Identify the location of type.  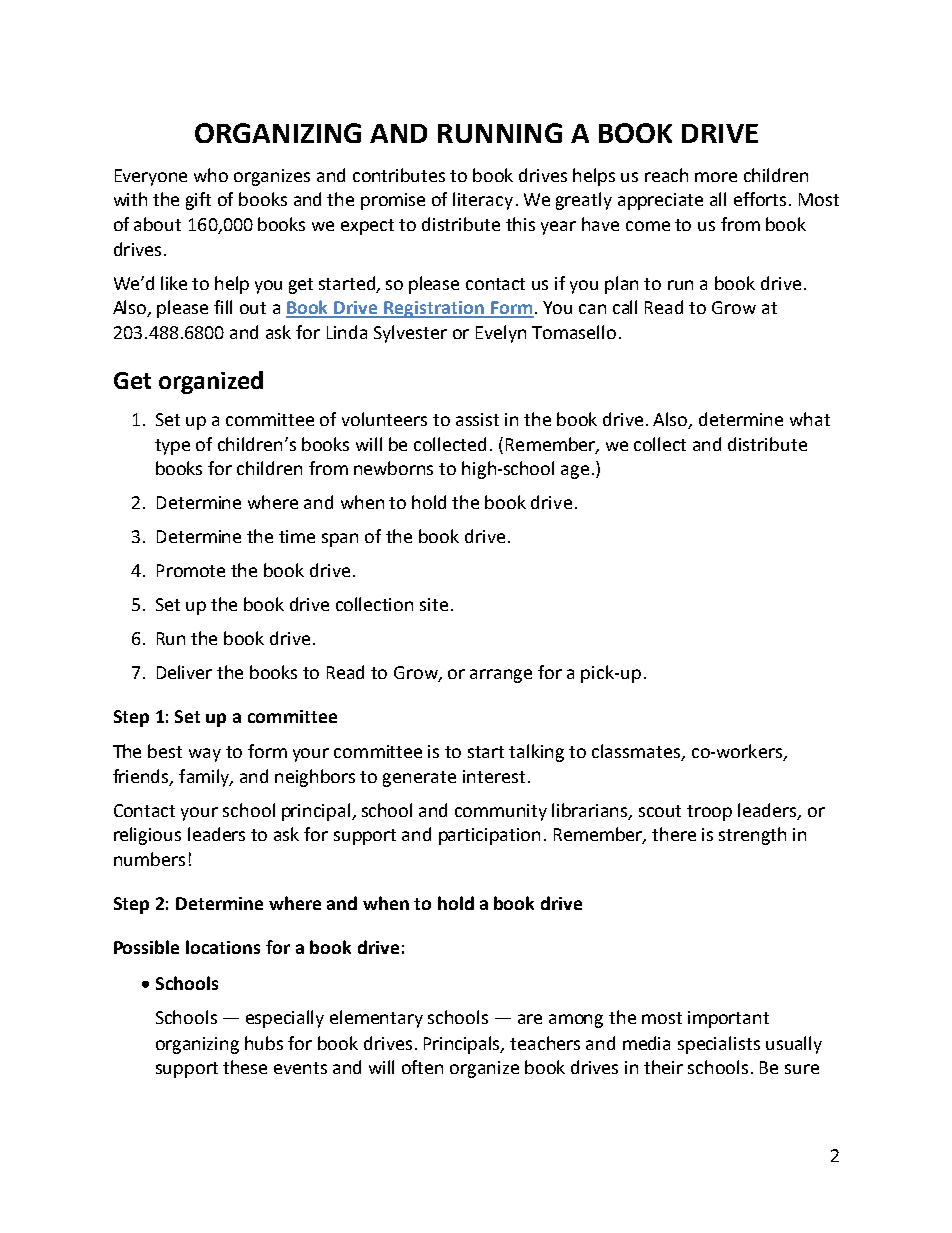
(172, 447).
